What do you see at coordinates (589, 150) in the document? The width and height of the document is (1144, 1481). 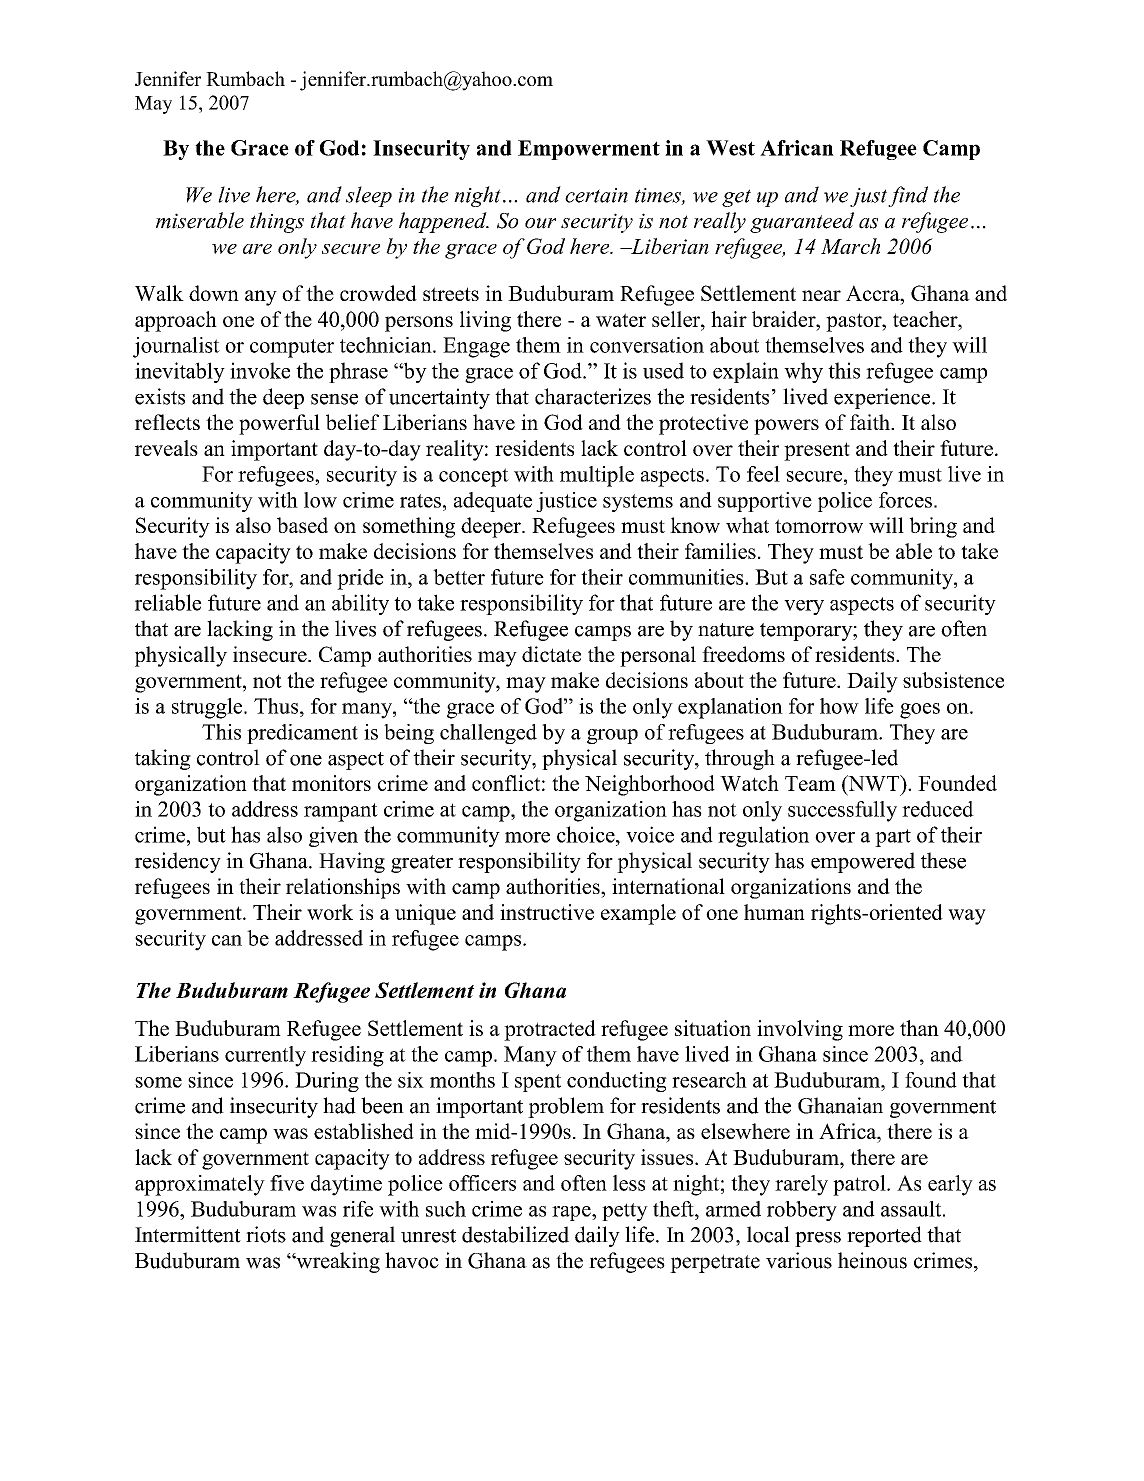 I see `Empowerment` at bounding box center [589, 150].
